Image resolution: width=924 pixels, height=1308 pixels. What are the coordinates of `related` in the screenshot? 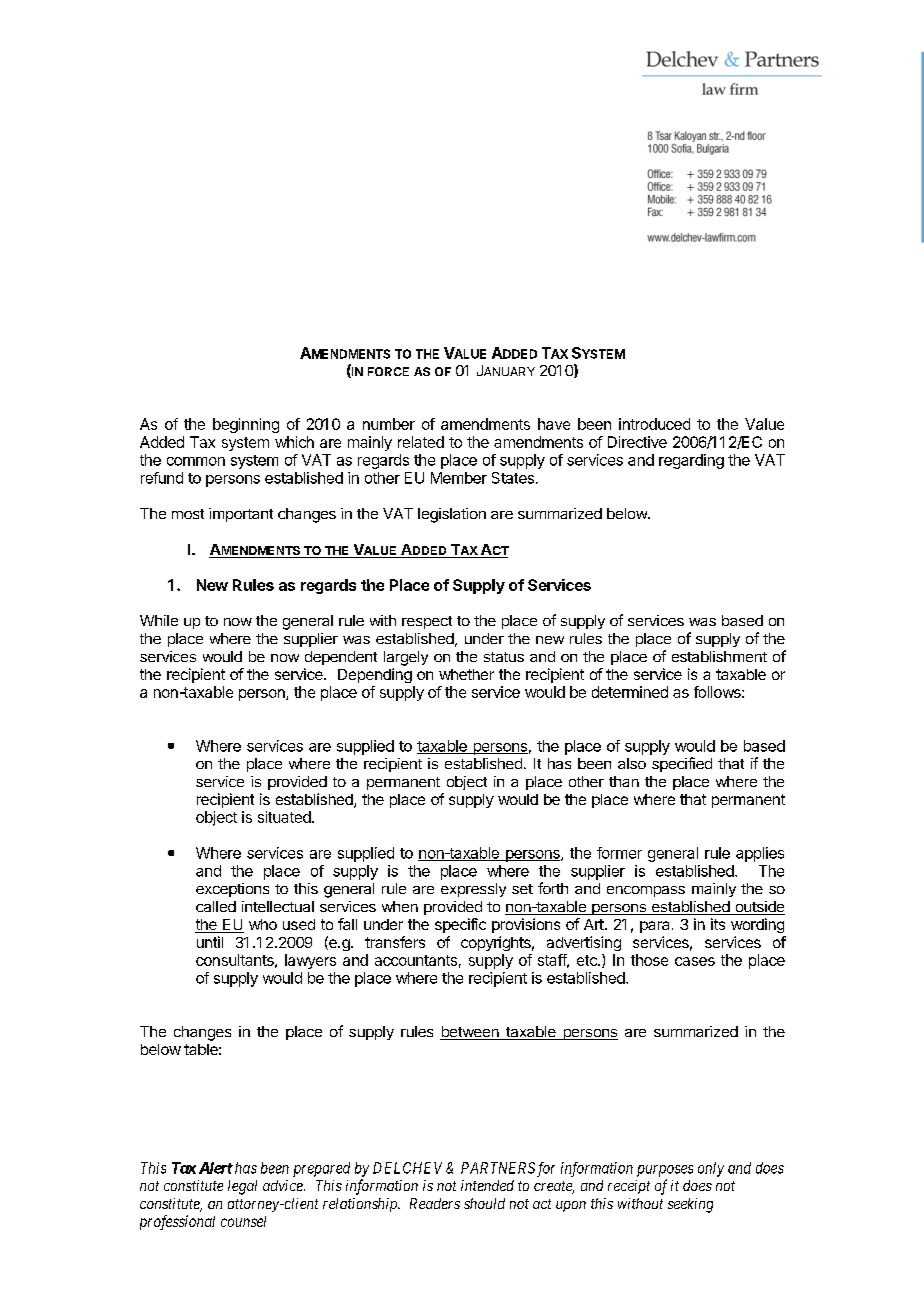 It's located at (421, 442).
